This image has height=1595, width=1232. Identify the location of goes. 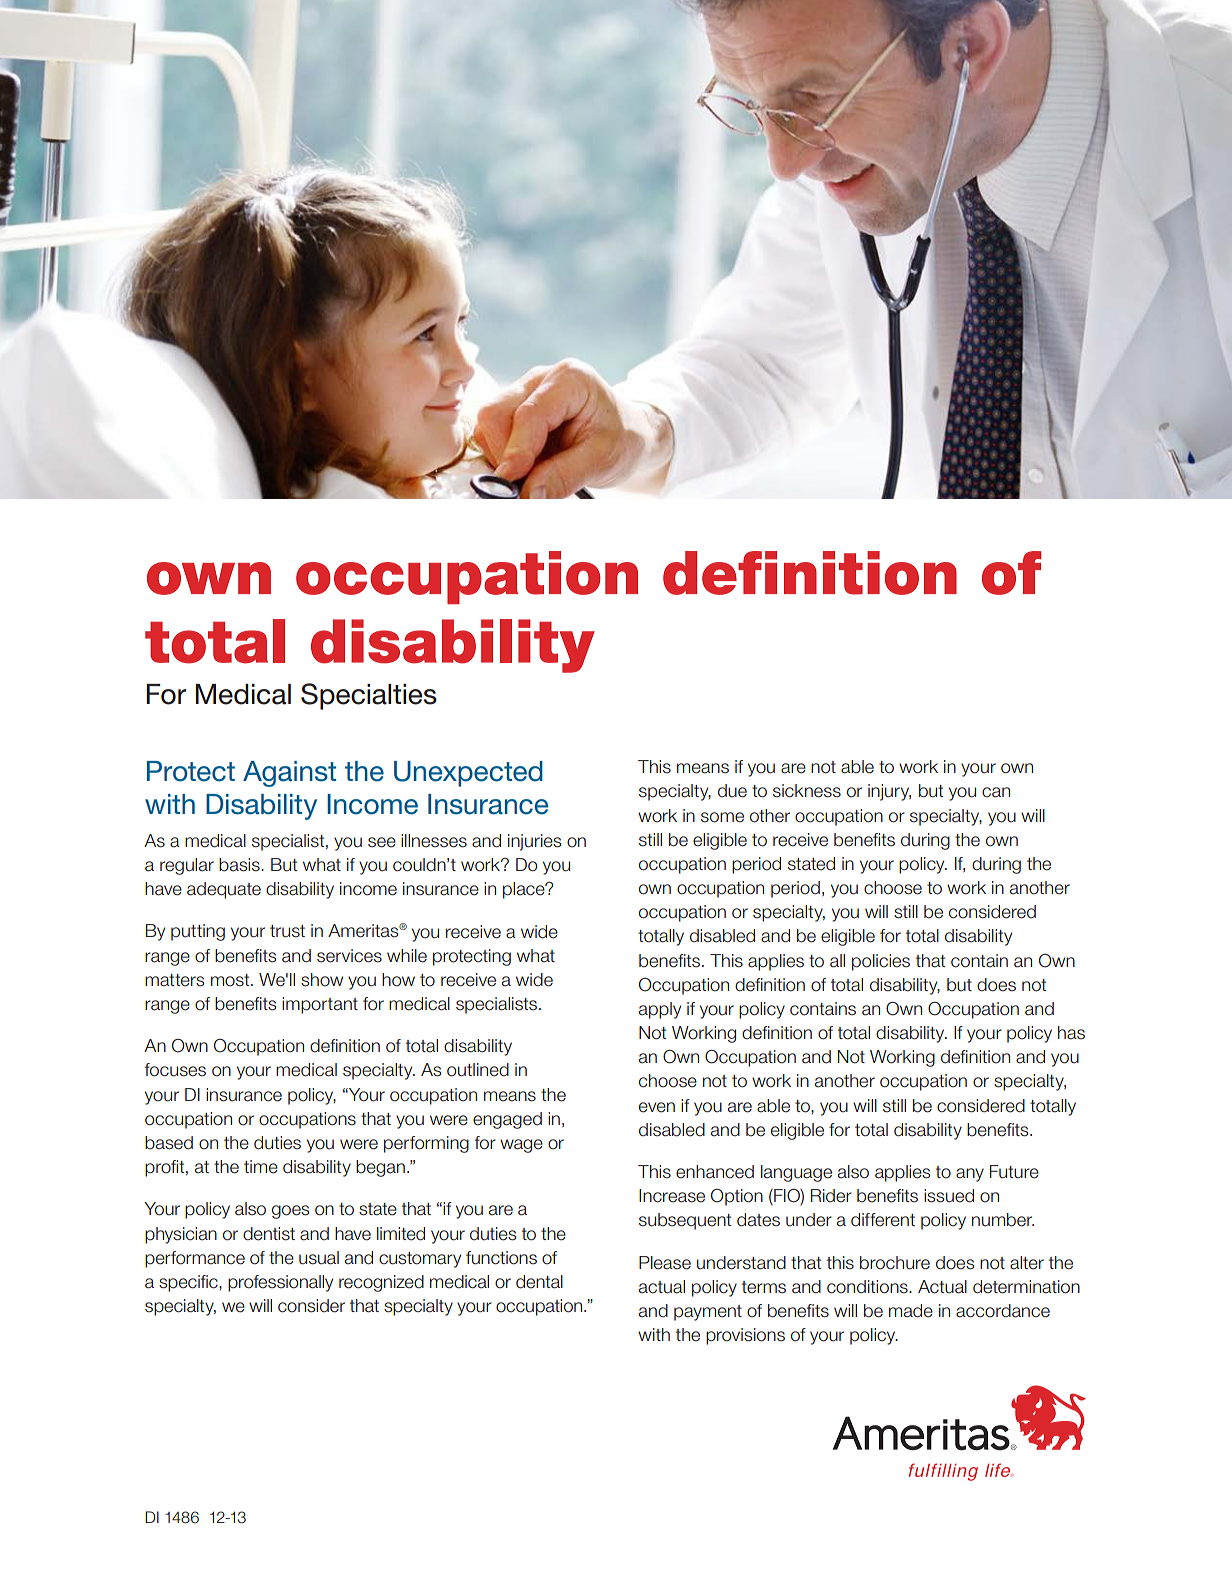
(291, 1212).
